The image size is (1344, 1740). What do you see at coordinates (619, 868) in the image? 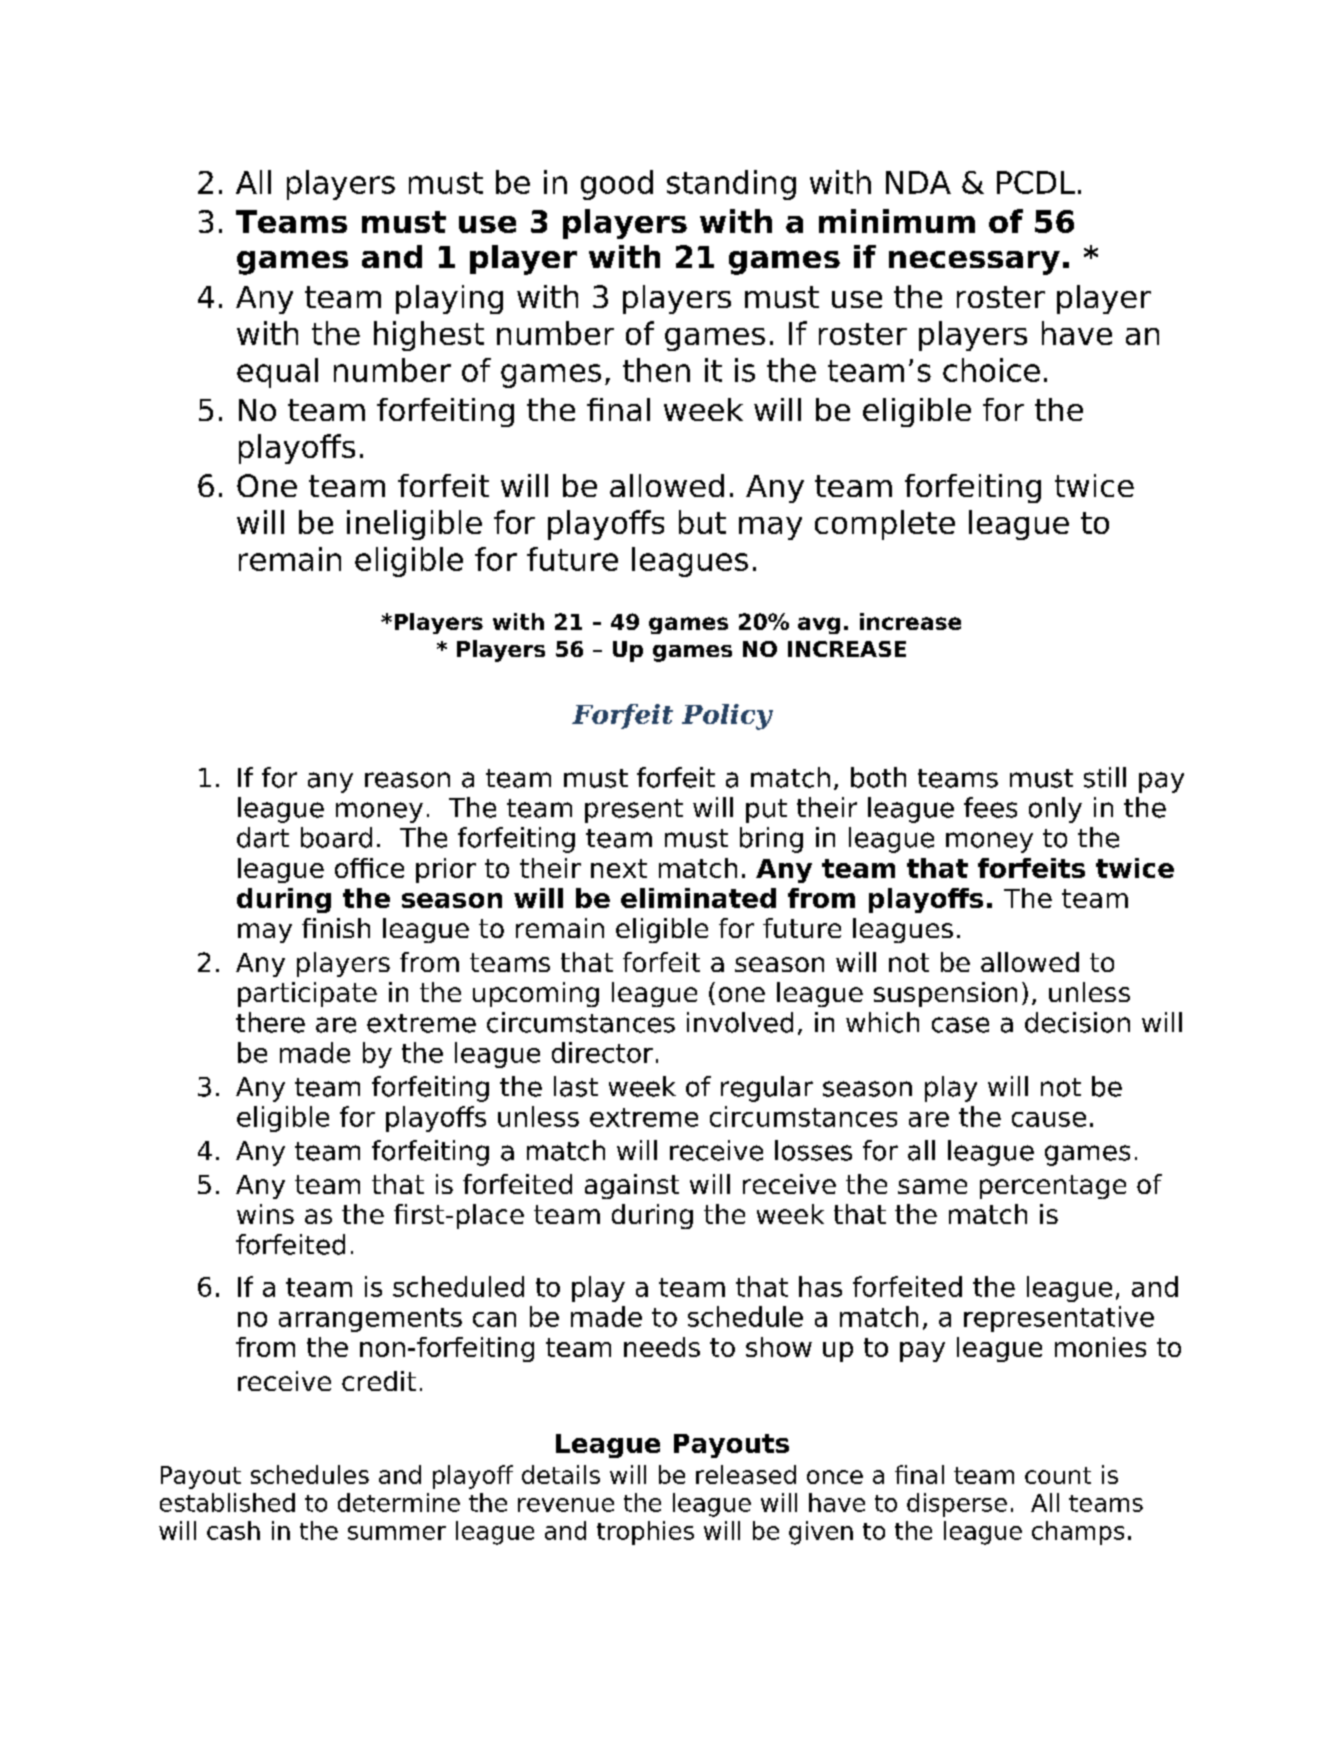
I see `next` at bounding box center [619, 868].
